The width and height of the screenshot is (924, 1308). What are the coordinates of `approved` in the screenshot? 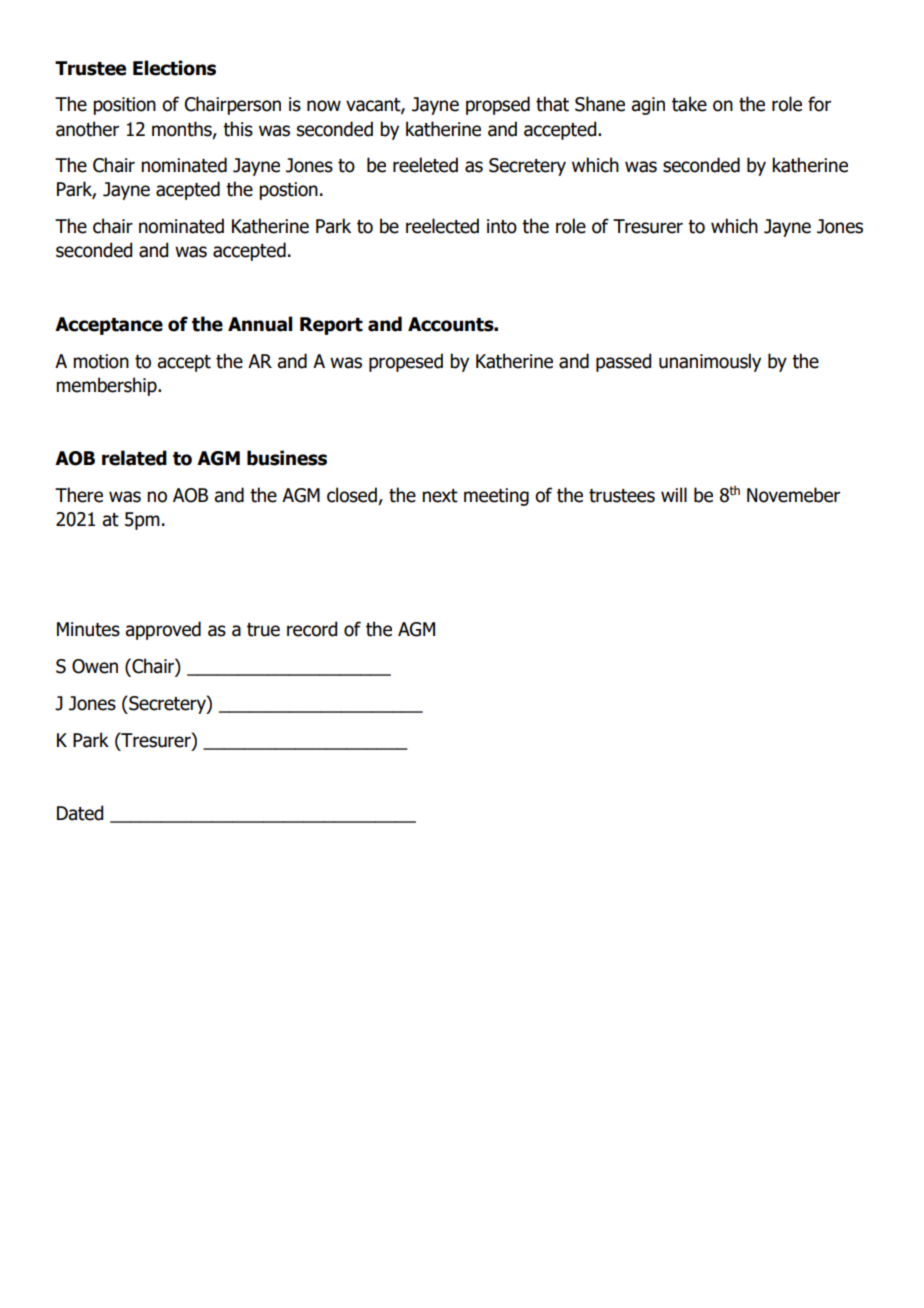 It's located at (163, 630).
